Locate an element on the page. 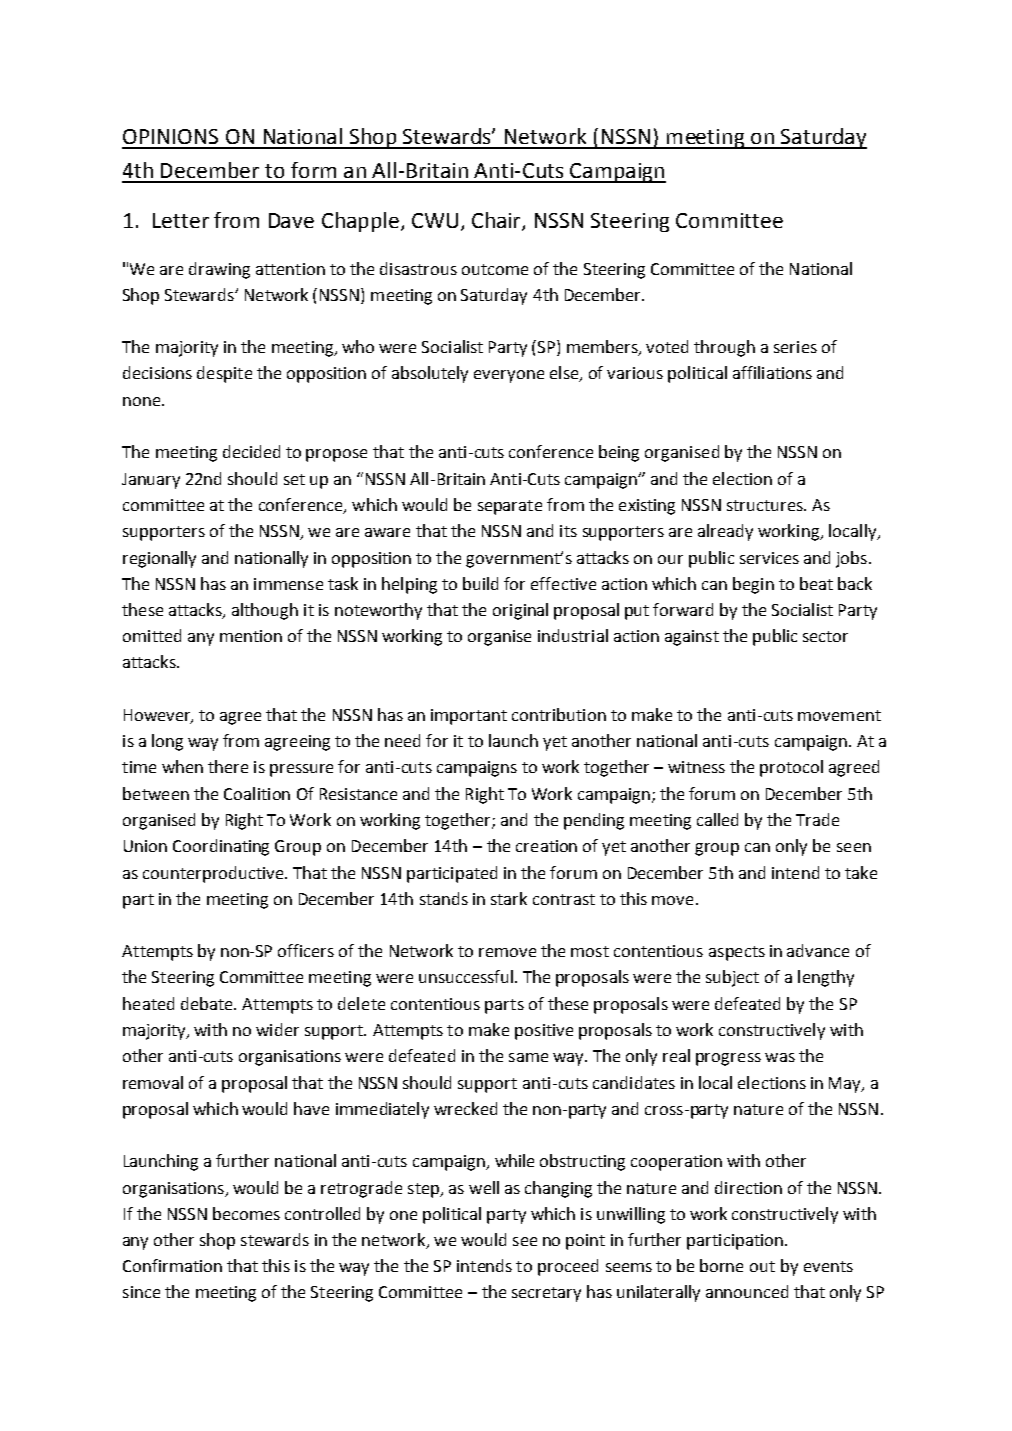 The image size is (1012, 1431). series is located at coordinates (795, 347).
